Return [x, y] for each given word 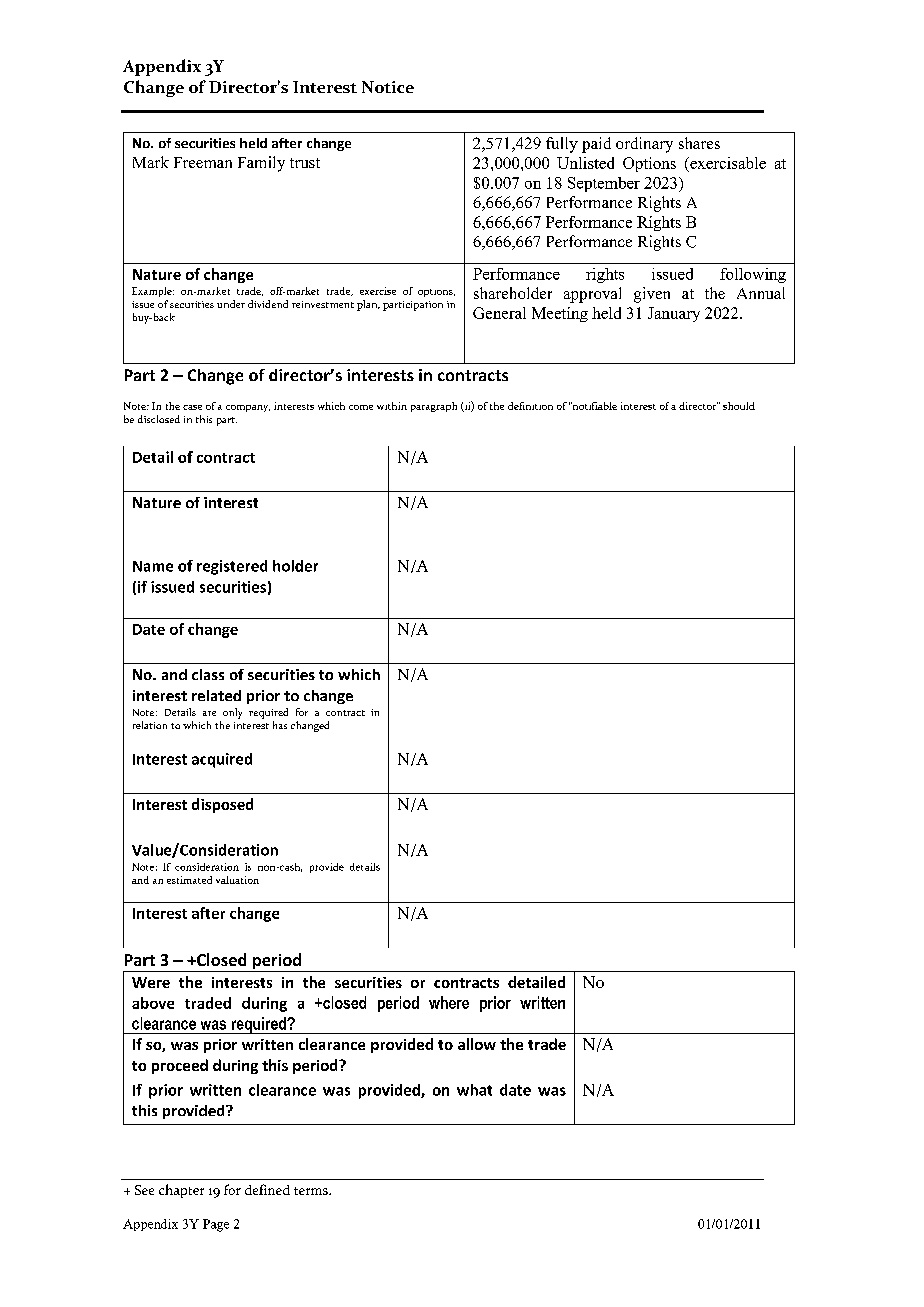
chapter [181, 1191]
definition [530, 406]
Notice [388, 87]
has [280, 725]
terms [312, 1191]
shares [699, 143]
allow [477, 1044]
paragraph [434, 407]
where [449, 1002]
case [192, 407]
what [474, 1090]
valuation [237, 880]
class [208, 674]
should [739, 406]
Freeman [203, 162]
